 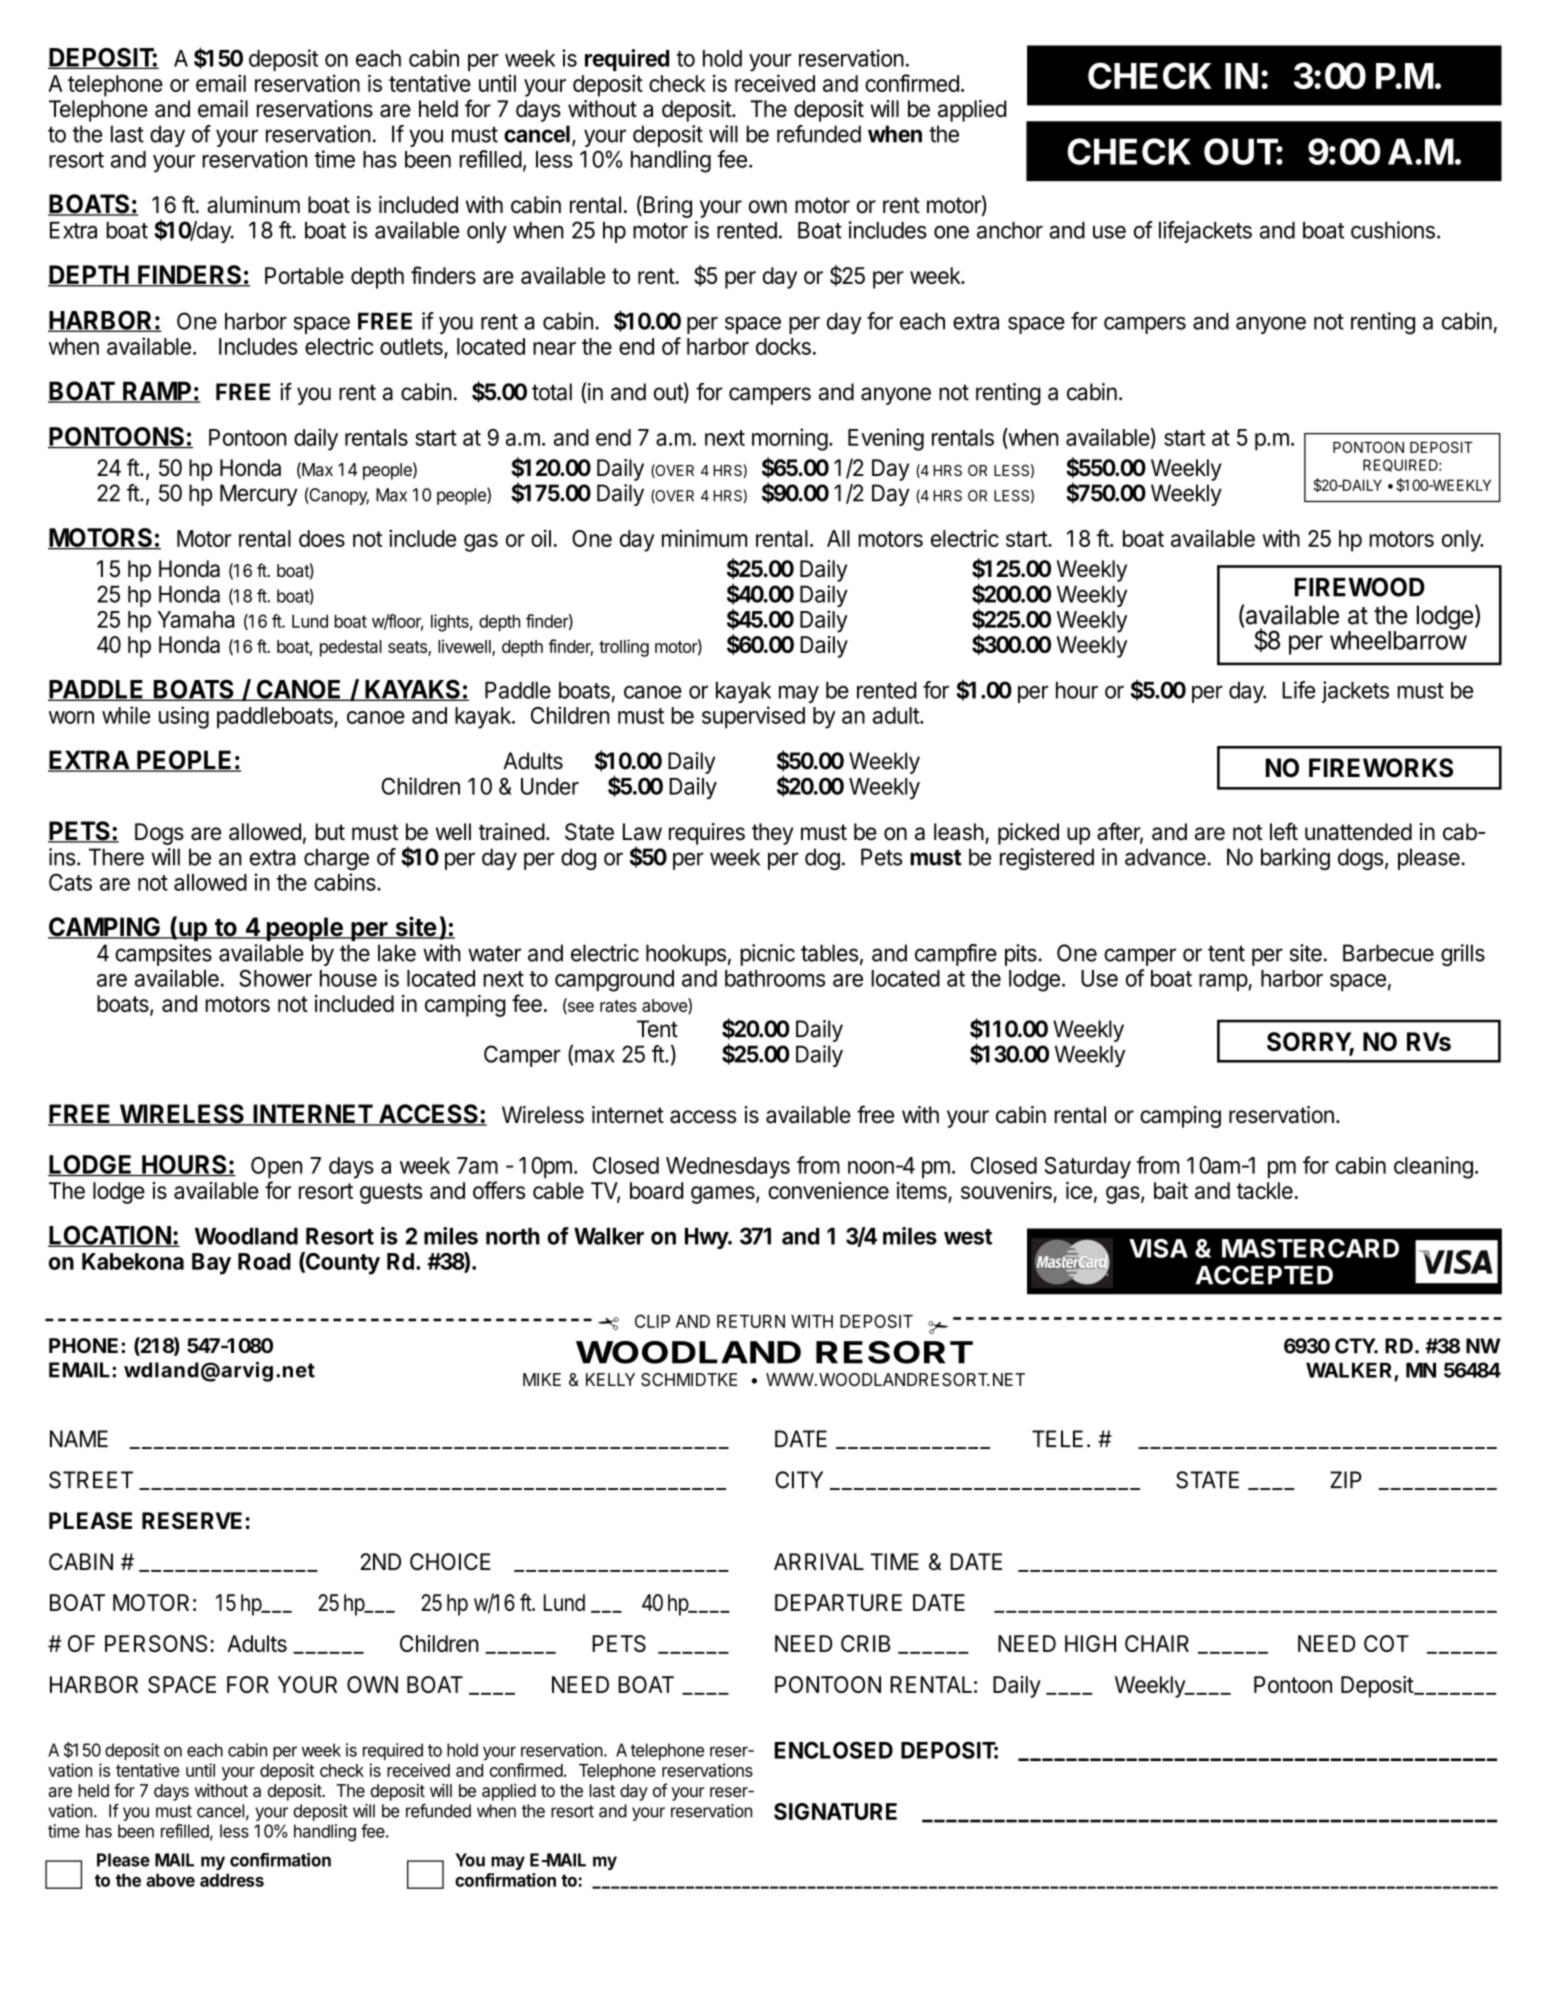 I want to click on they, so click(x=772, y=834).
